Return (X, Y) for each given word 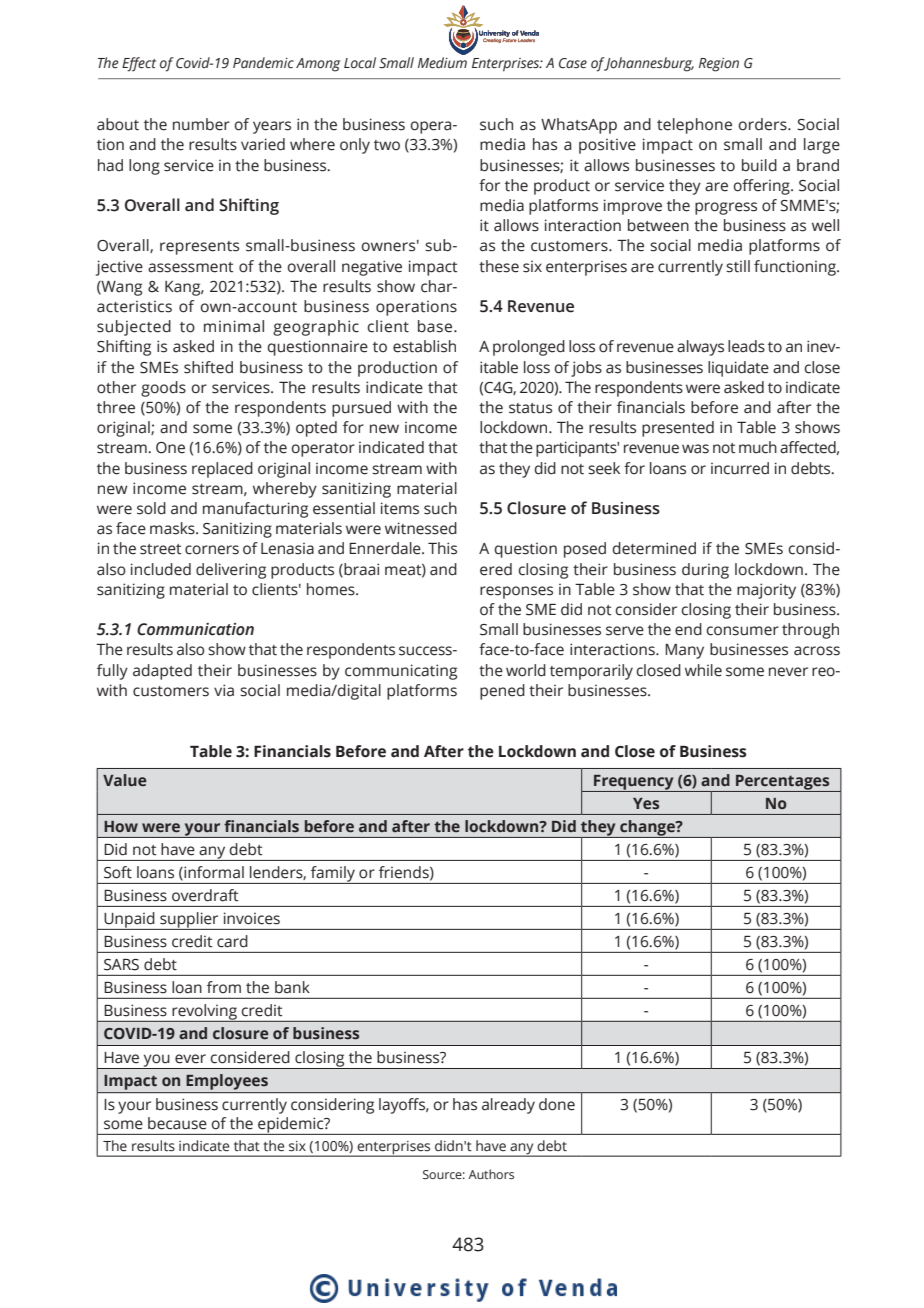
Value (125, 780)
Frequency (634, 783)
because (177, 1123)
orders (763, 124)
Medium (442, 63)
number (201, 124)
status (530, 408)
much (758, 447)
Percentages (783, 783)
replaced (222, 470)
